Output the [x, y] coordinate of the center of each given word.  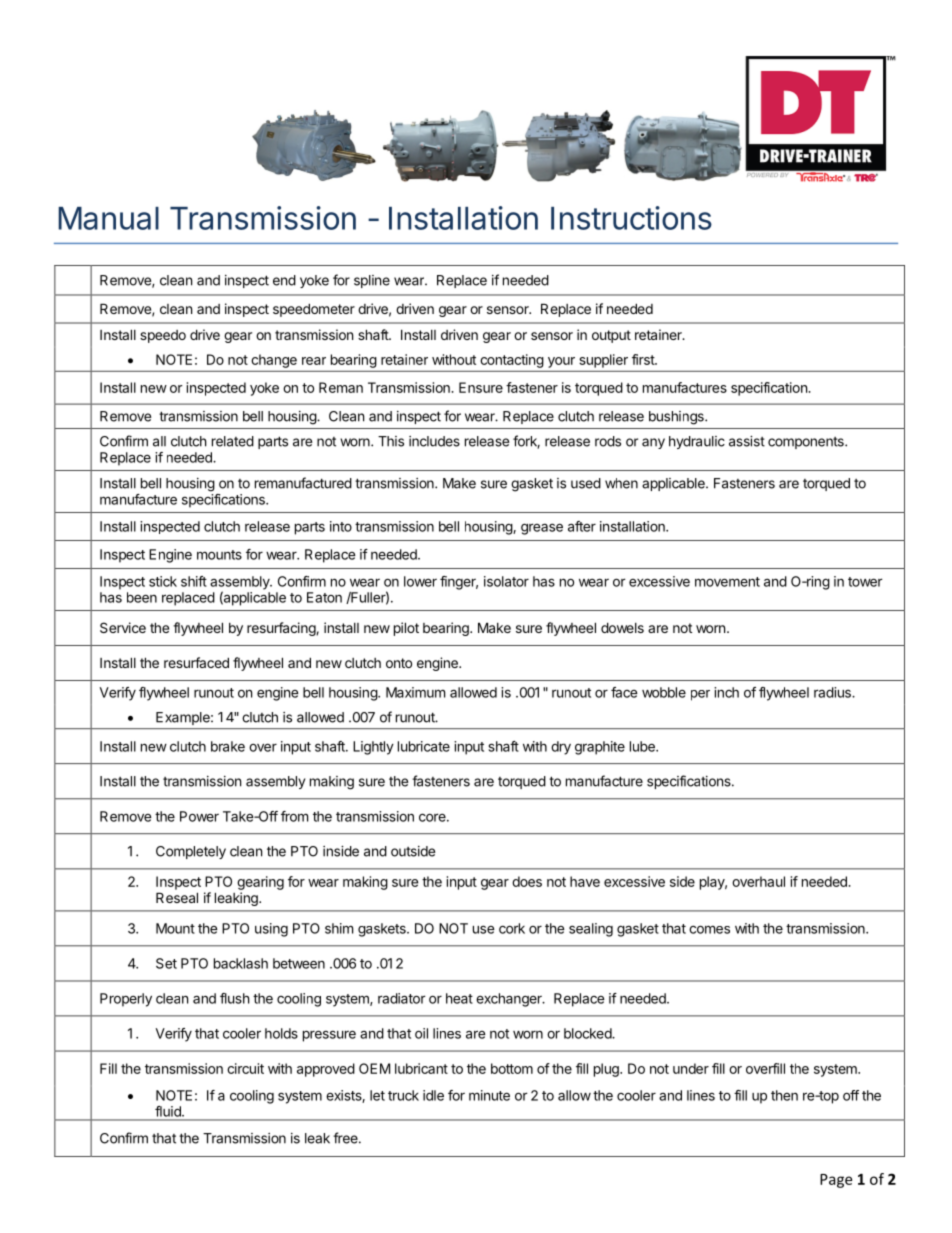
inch [726, 692]
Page [836, 1181]
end [284, 280]
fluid [169, 1111]
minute [489, 1095]
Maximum [415, 692]
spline [372, 281]
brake [228, 746]
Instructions [631, 218]
